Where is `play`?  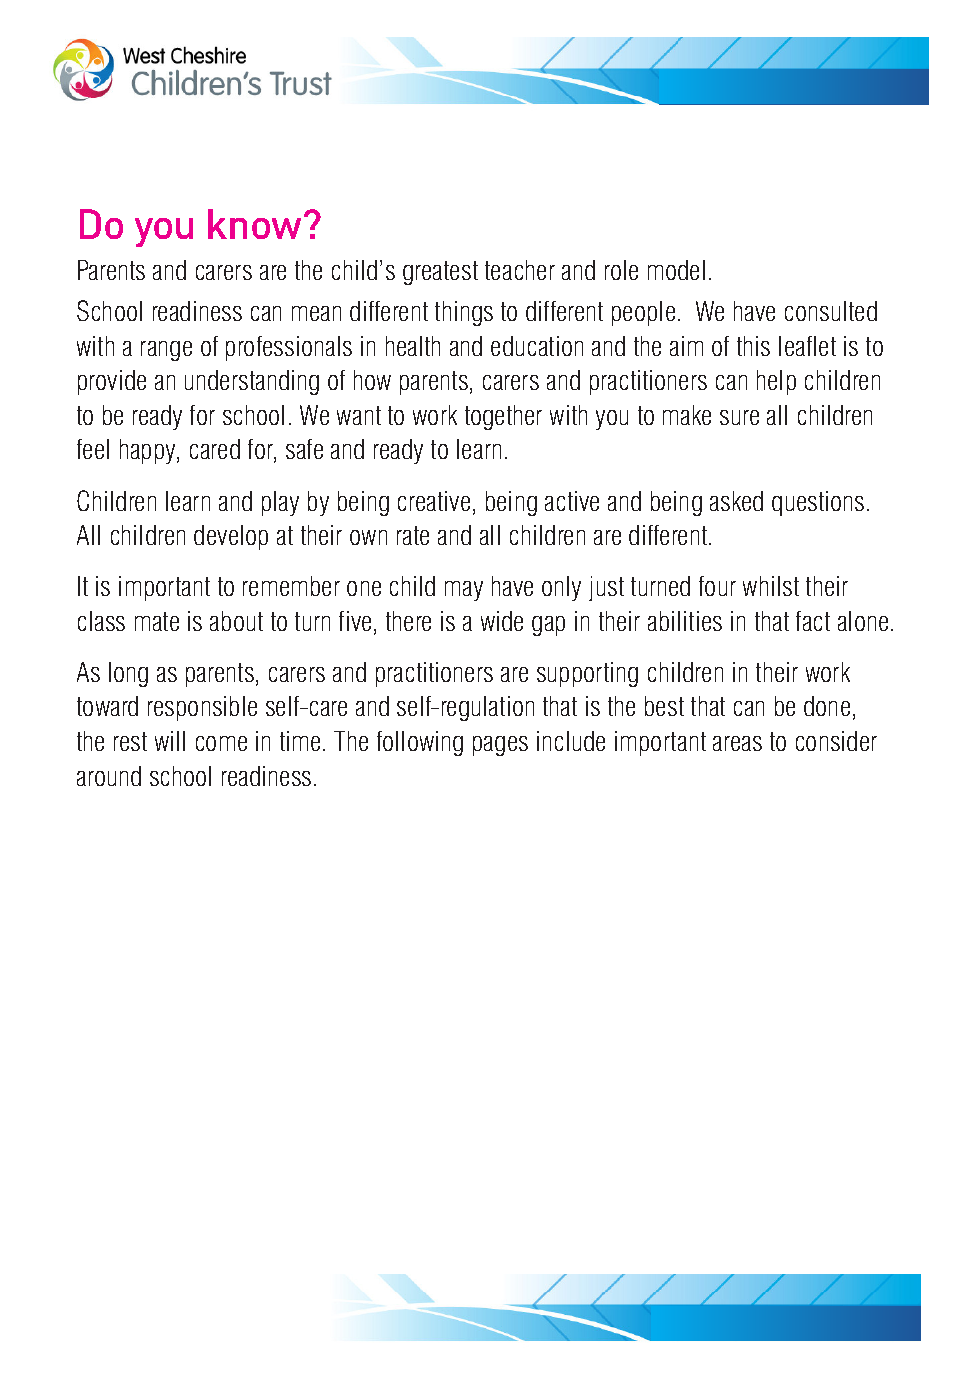 play is located at coordinates (280, 503).
